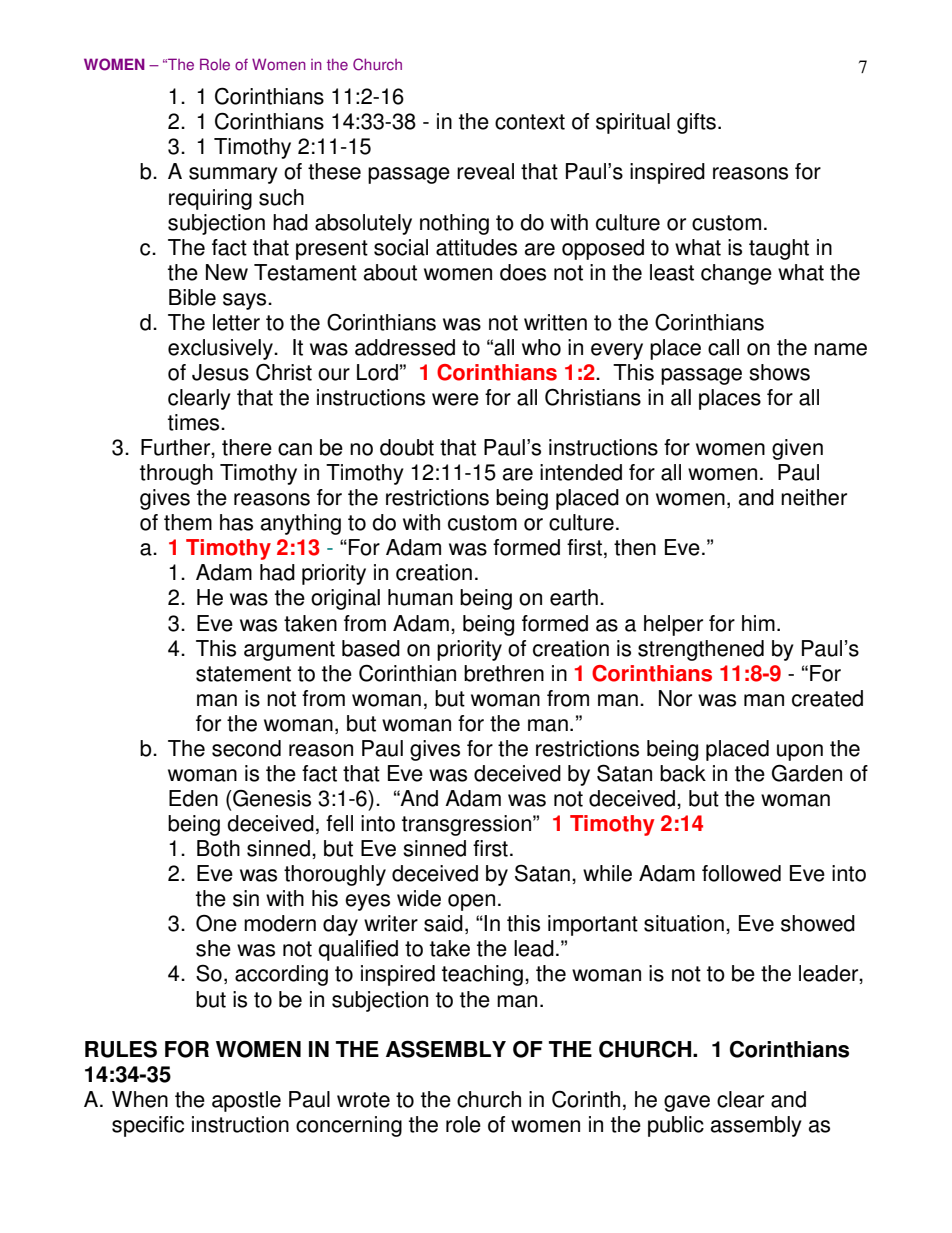 This screenshot has height=1233, width=952. I want to click on open, so click(471, 902).
